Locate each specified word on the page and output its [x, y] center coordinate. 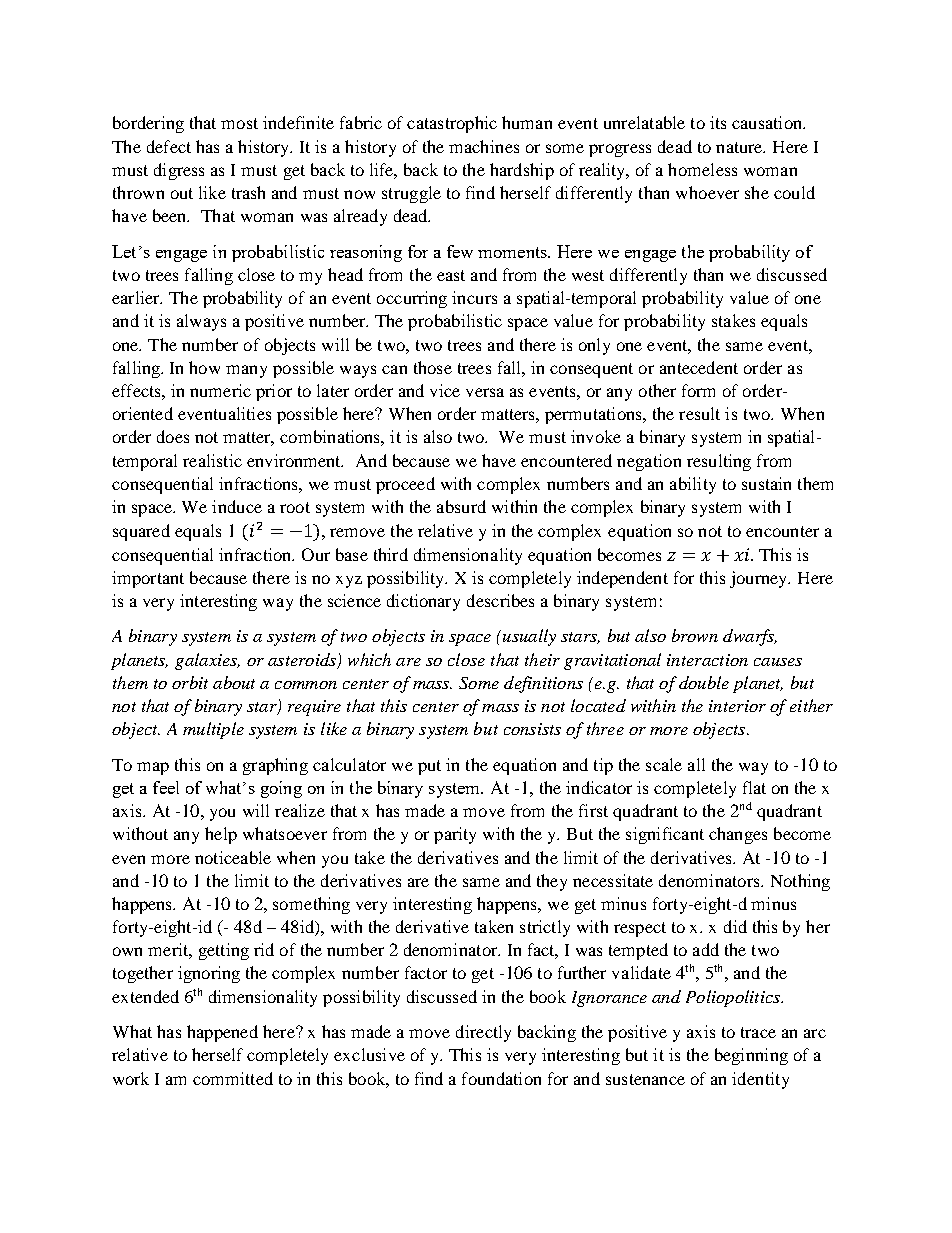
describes [500, 600]
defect [169, 146]
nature [740, 147]
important [148, 579]
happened [222, 1033]
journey [760, 579]
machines [484, 146]
